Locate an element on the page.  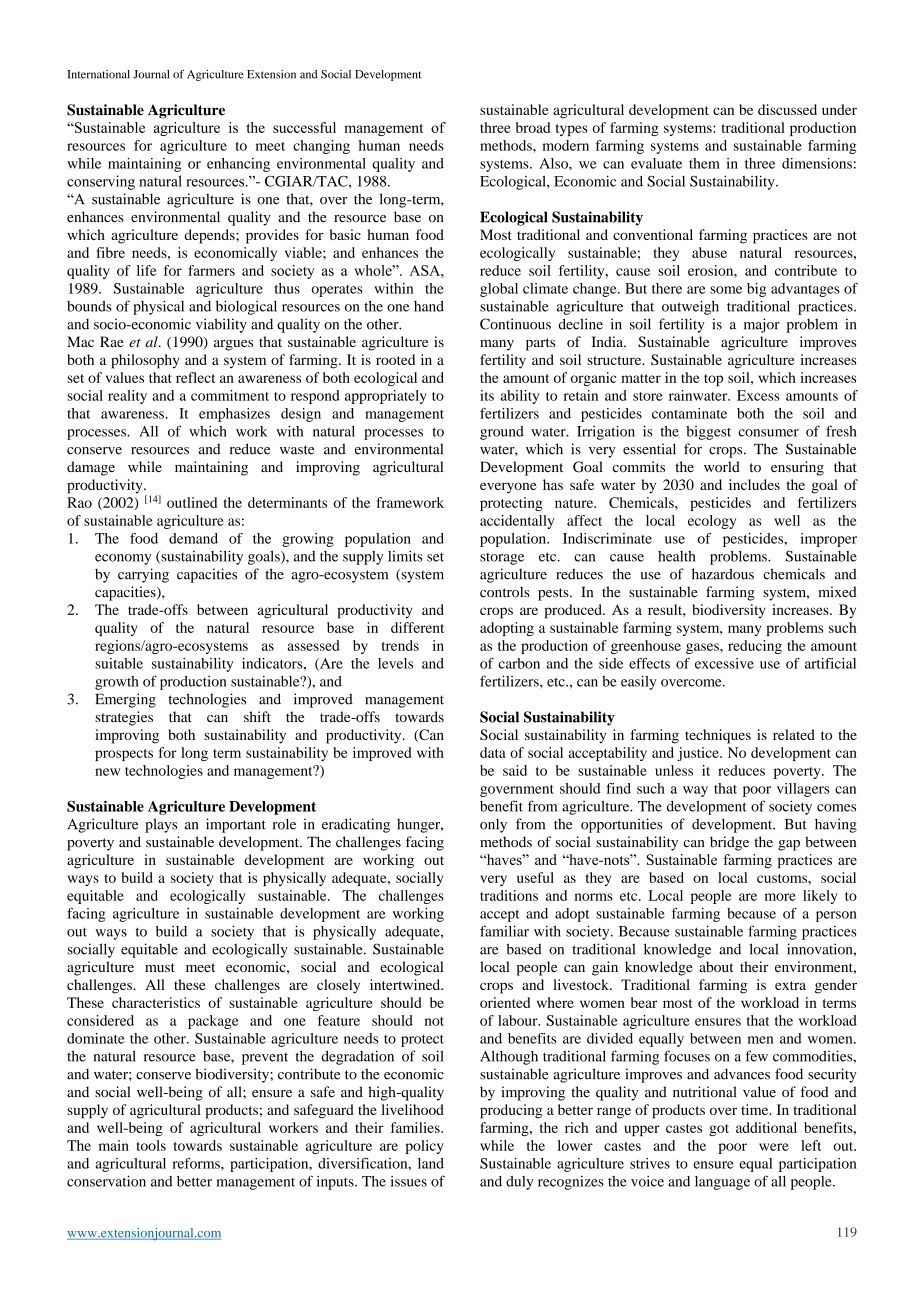
were is located at coordinates (774, 1147).
